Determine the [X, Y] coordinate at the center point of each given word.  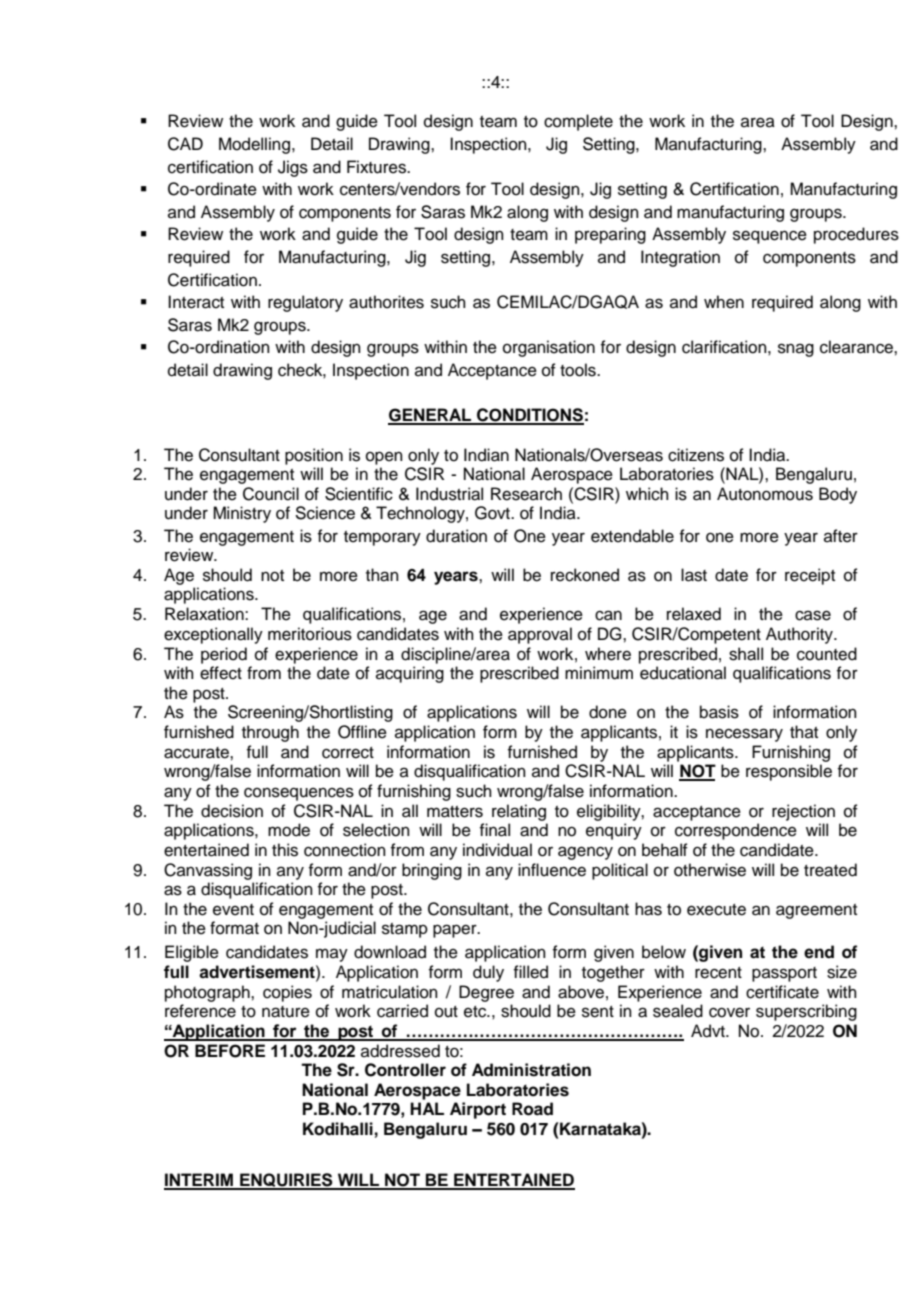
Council [271, 494]
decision [232, 811]
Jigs [293, 168]
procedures [856, 235]
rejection [803, 812]
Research [526, 494]
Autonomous [765, 494]
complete [578, 122]
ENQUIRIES [286, 1181]
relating [519, 812]
